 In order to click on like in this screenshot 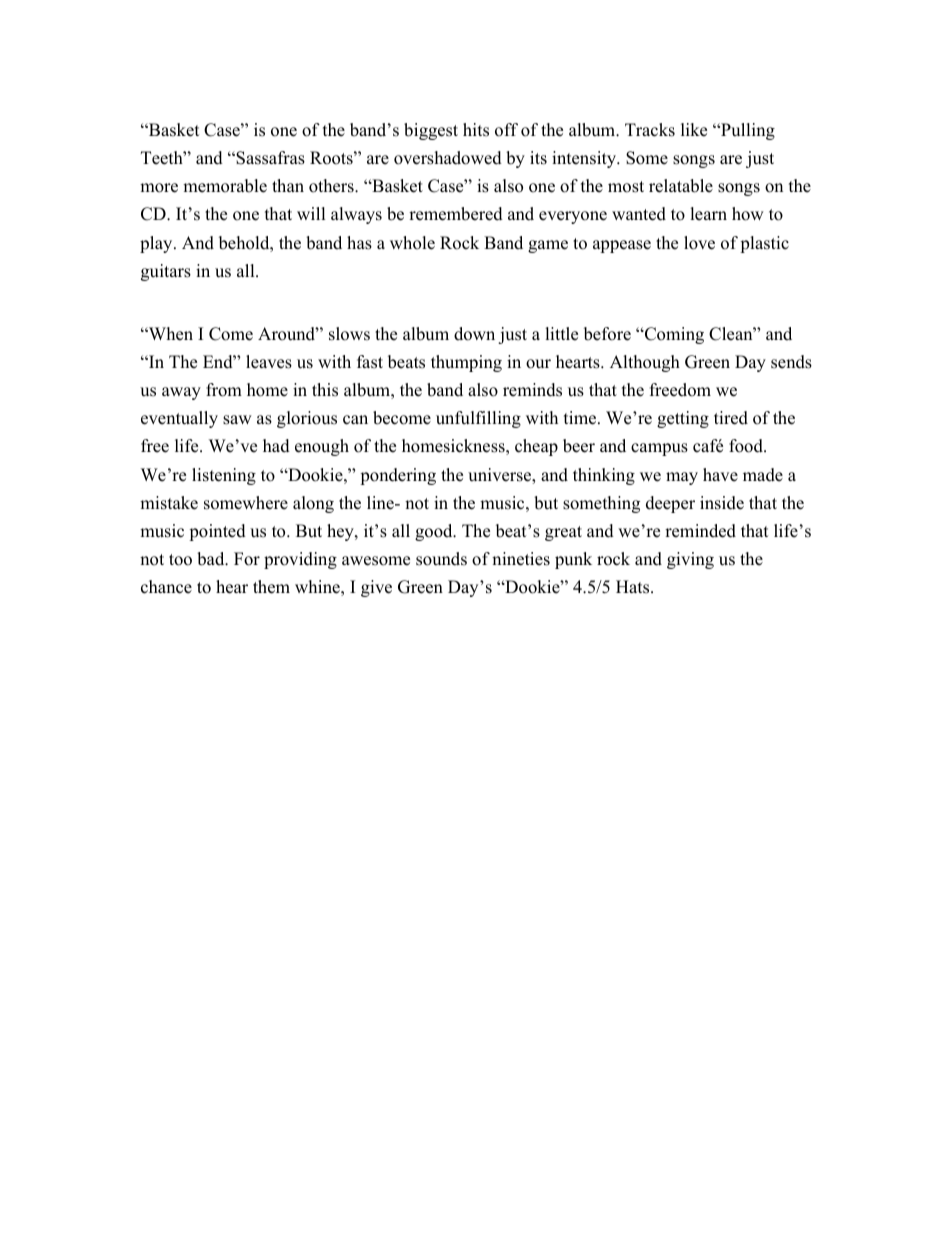, I will do `click(694, 130)`.
